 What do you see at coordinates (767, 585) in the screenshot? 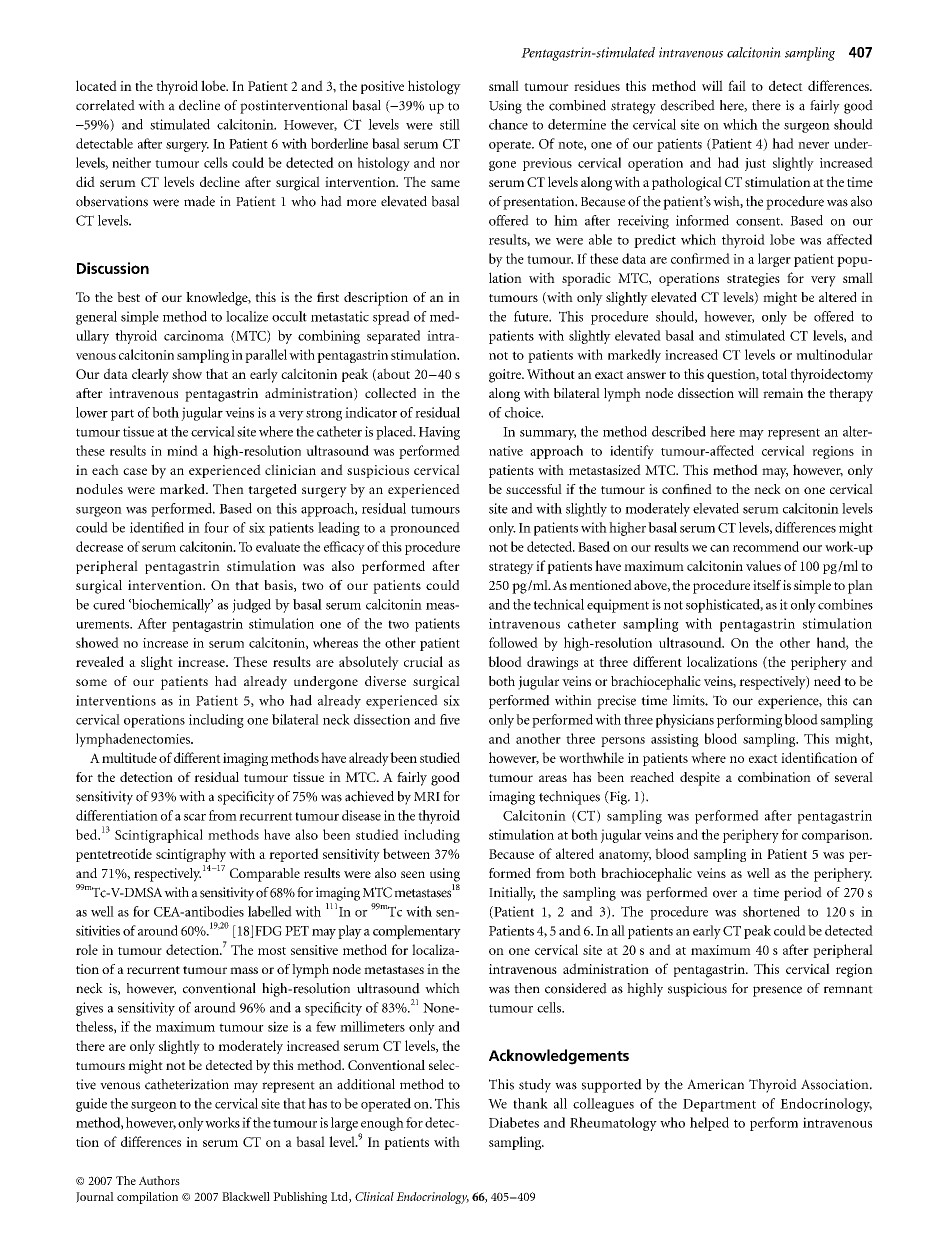
I see `itself` at bounding box center [767, 585].
